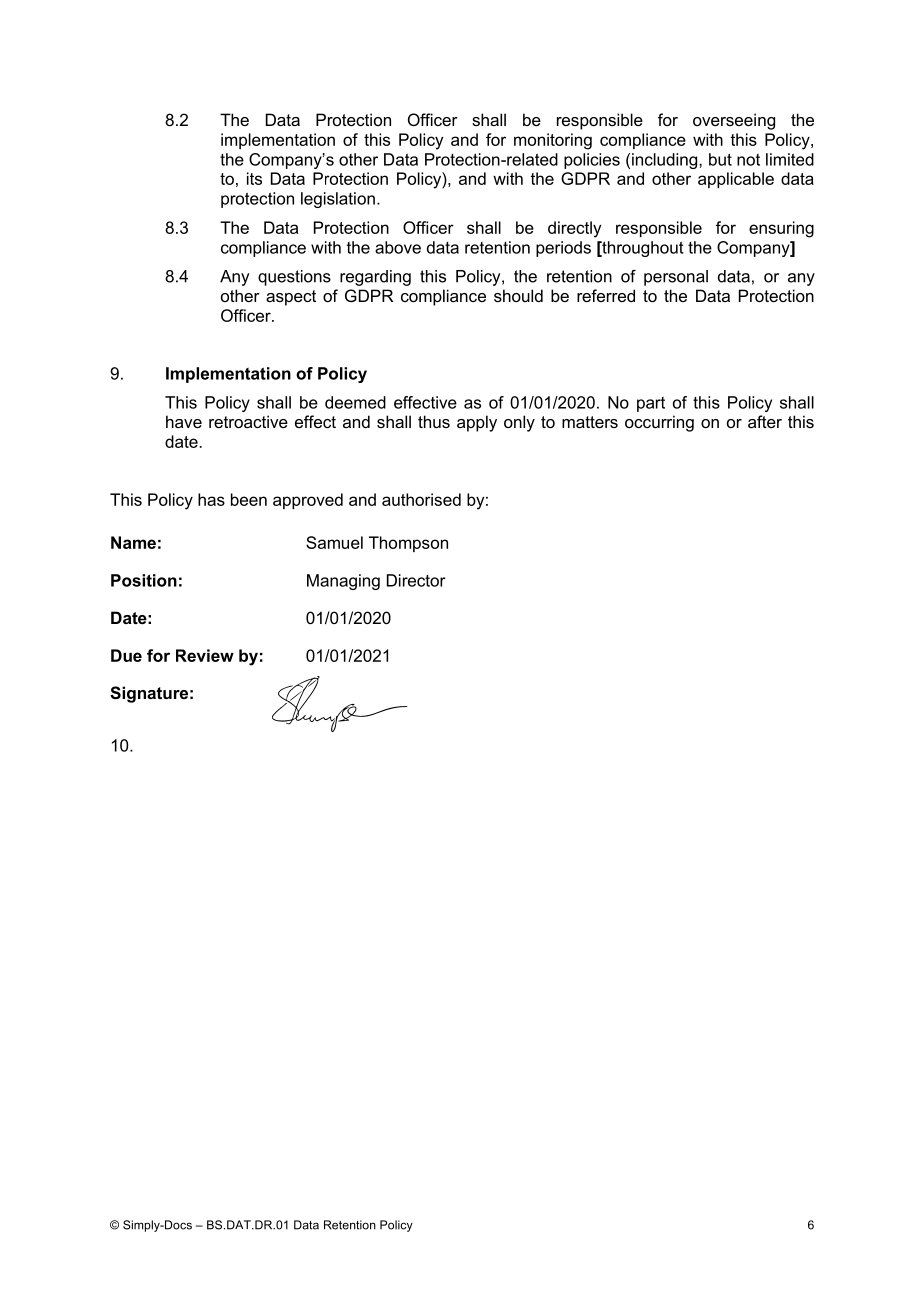 The width and height of the image is (924, 1308). What do you see at coordinates (205, 655) in the image?
I see `Review` at bounding box center [205, 655].
